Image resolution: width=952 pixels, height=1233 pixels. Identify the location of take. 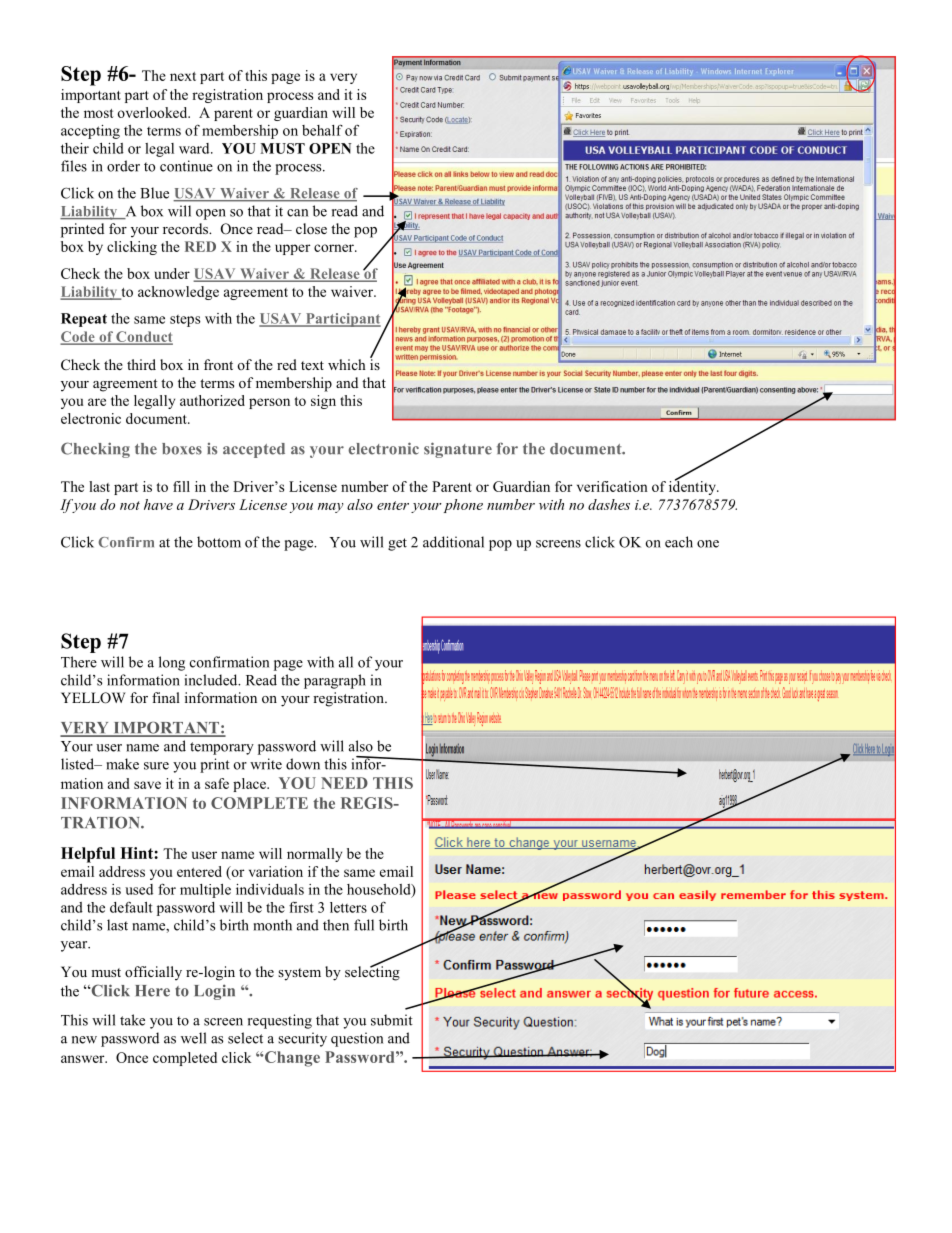
(132, 1020).
